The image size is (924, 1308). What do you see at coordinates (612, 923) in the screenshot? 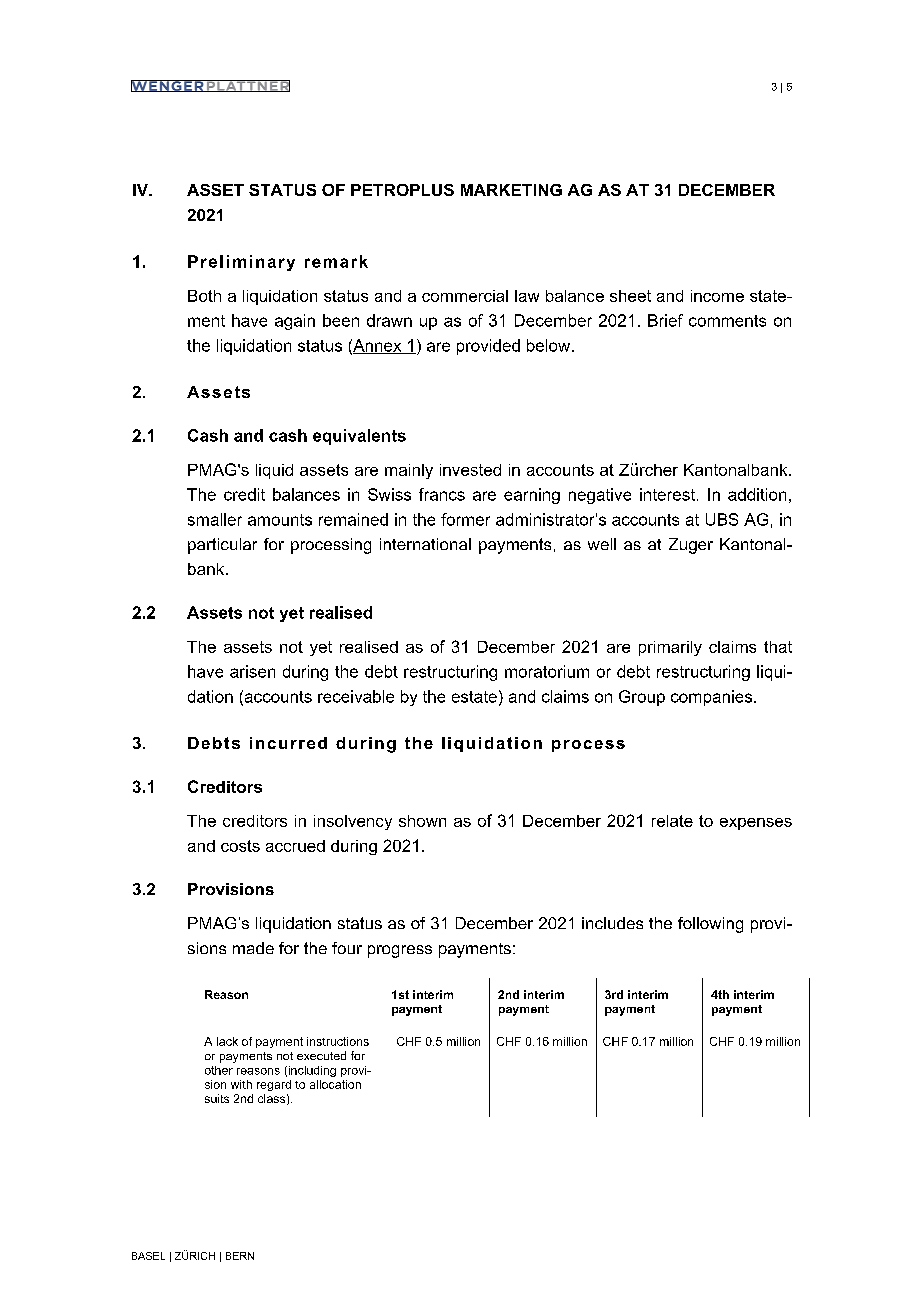
I see `includes` at bounding box center [612, 923].
